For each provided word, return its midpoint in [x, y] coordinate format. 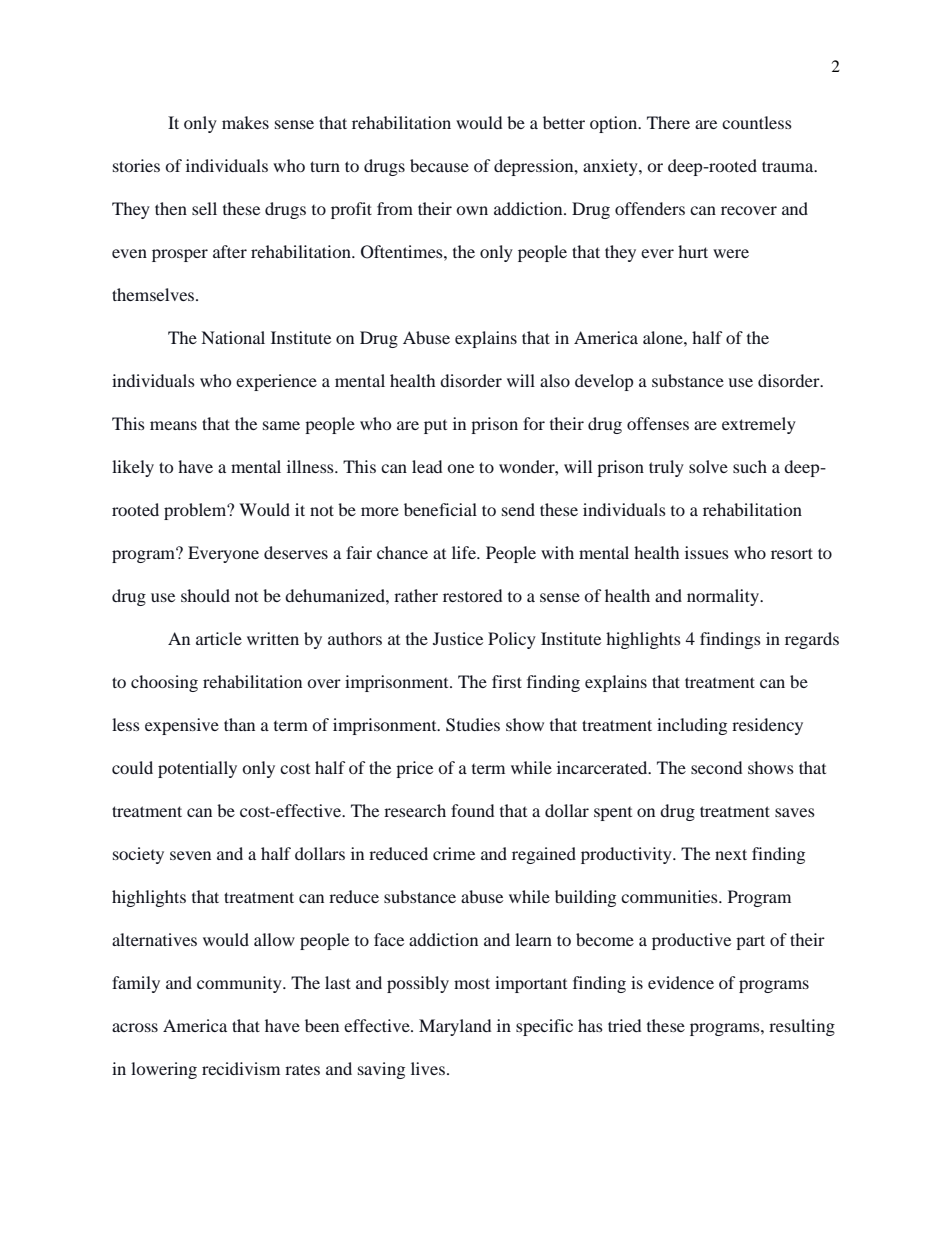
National [233, 337]
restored [472, 595]
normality [724, 597]
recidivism [241, 1068]
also [555, 380]
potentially [197, 769]
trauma [789, 166]
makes [245, 122]
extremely [759, 425]
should [205, 595]
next [731, 854]
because [439, 165]
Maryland [455, 1027]
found [472, 810]
